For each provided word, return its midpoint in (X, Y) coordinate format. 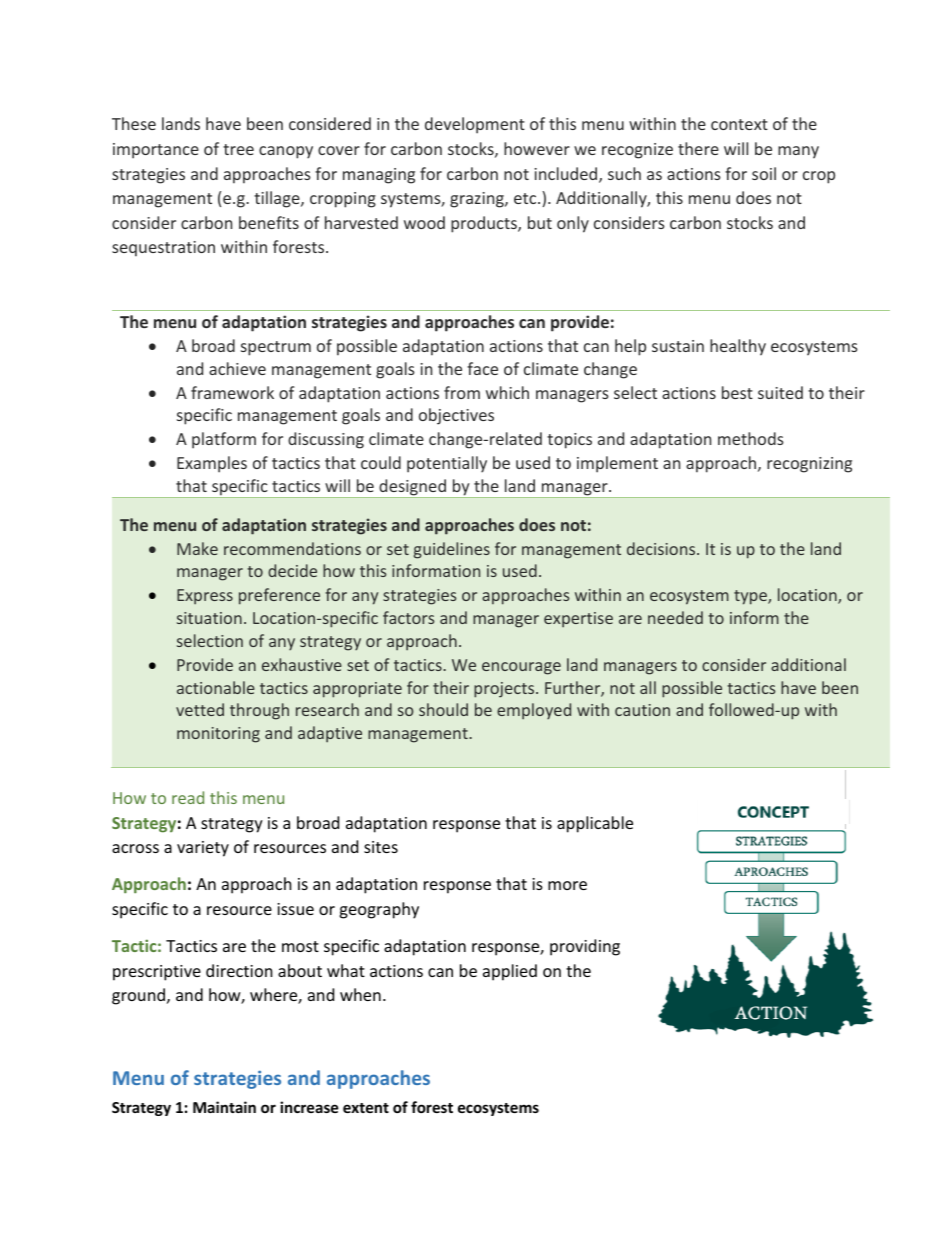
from (462, 392)
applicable (595, 824)
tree (238, 149)
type (751, 597)
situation (209, 618)
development (475, 125)
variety (203, 849)
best (737, 392)
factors (408, 617)
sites (381, 847)
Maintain (224, 1107)
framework (232, 392)
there (698, 148)
